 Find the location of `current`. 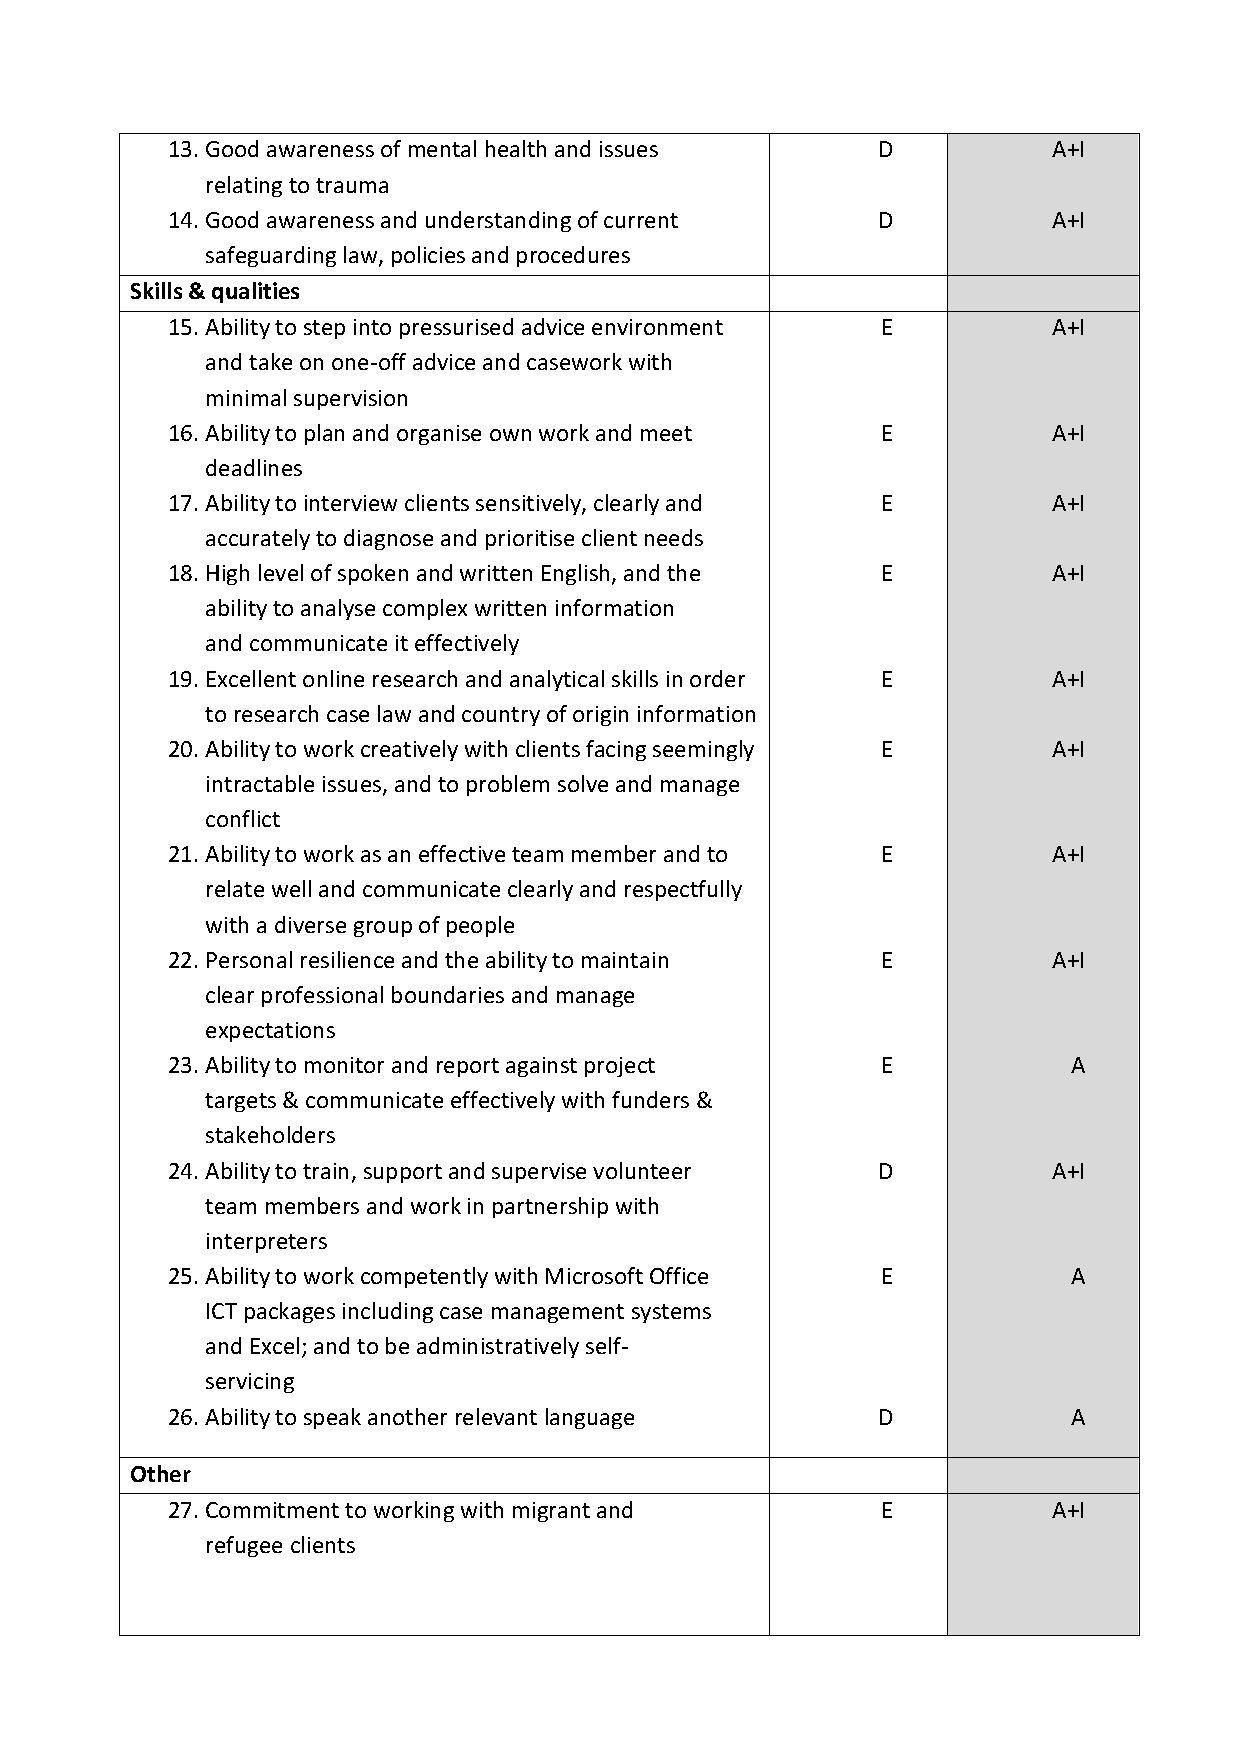

current is located at coordinates (641, 220).
